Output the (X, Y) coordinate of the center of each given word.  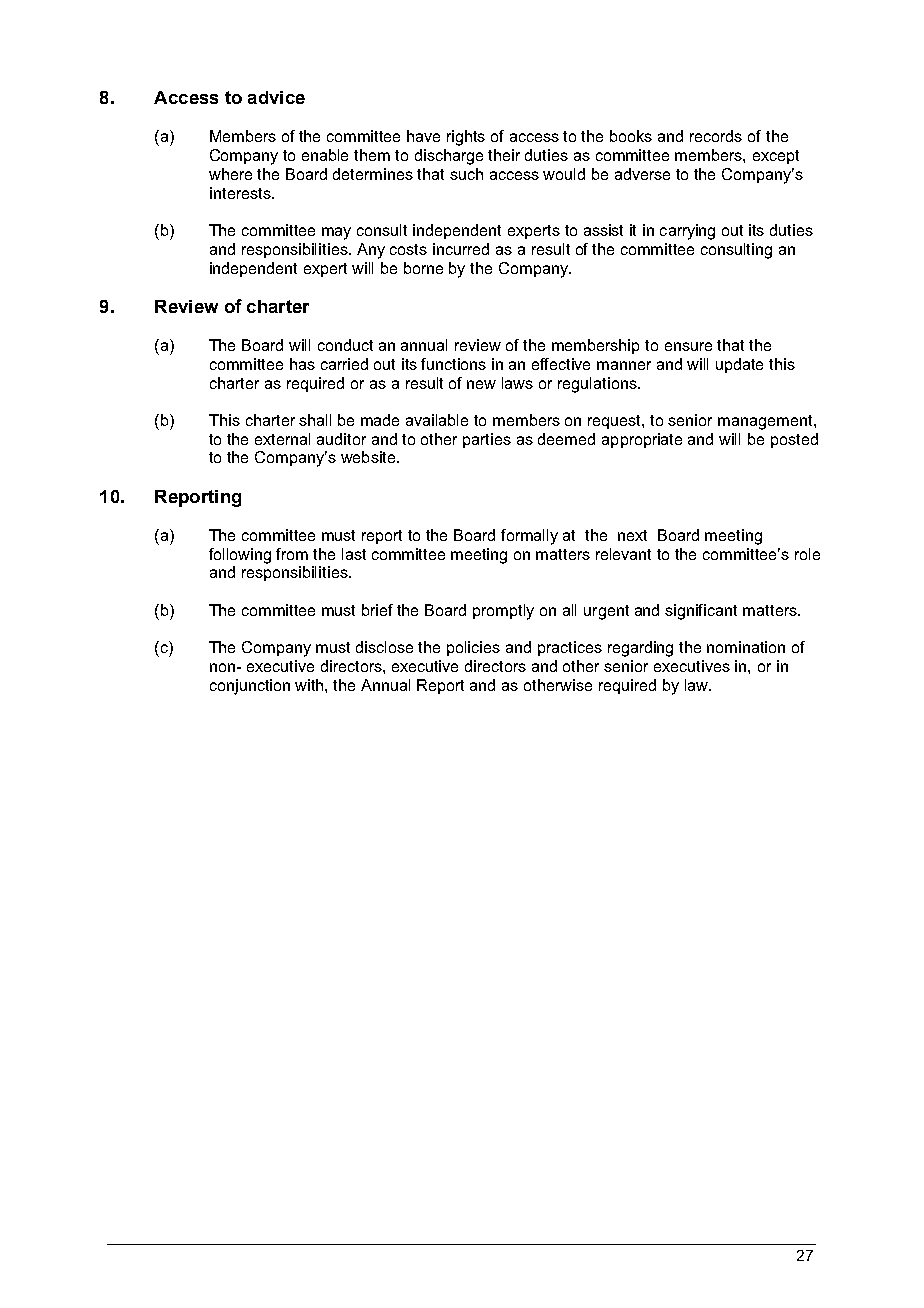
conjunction (250, 687)
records (716, 136)
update (739, 365)
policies (473, 648)
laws (517, 383)
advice (276, 97)
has (302, 364)
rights (466, 138)
